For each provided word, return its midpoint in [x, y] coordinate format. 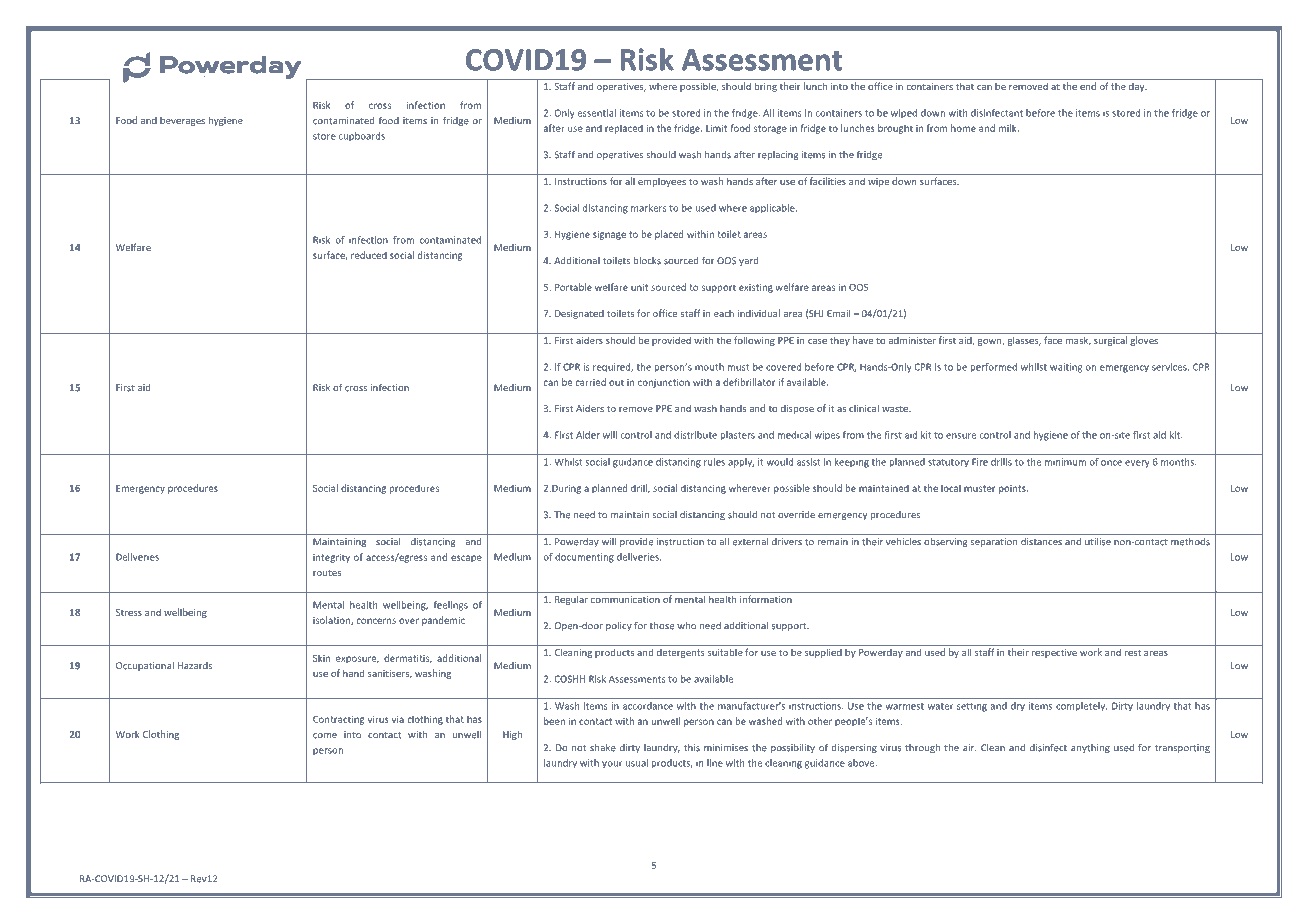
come [325, 736]
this [692, 748]
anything [1090, 748]
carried [590, 382]
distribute [695, 435]
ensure [961, 436]
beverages [182, 121]
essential [597, 113]
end [1088, 86]
